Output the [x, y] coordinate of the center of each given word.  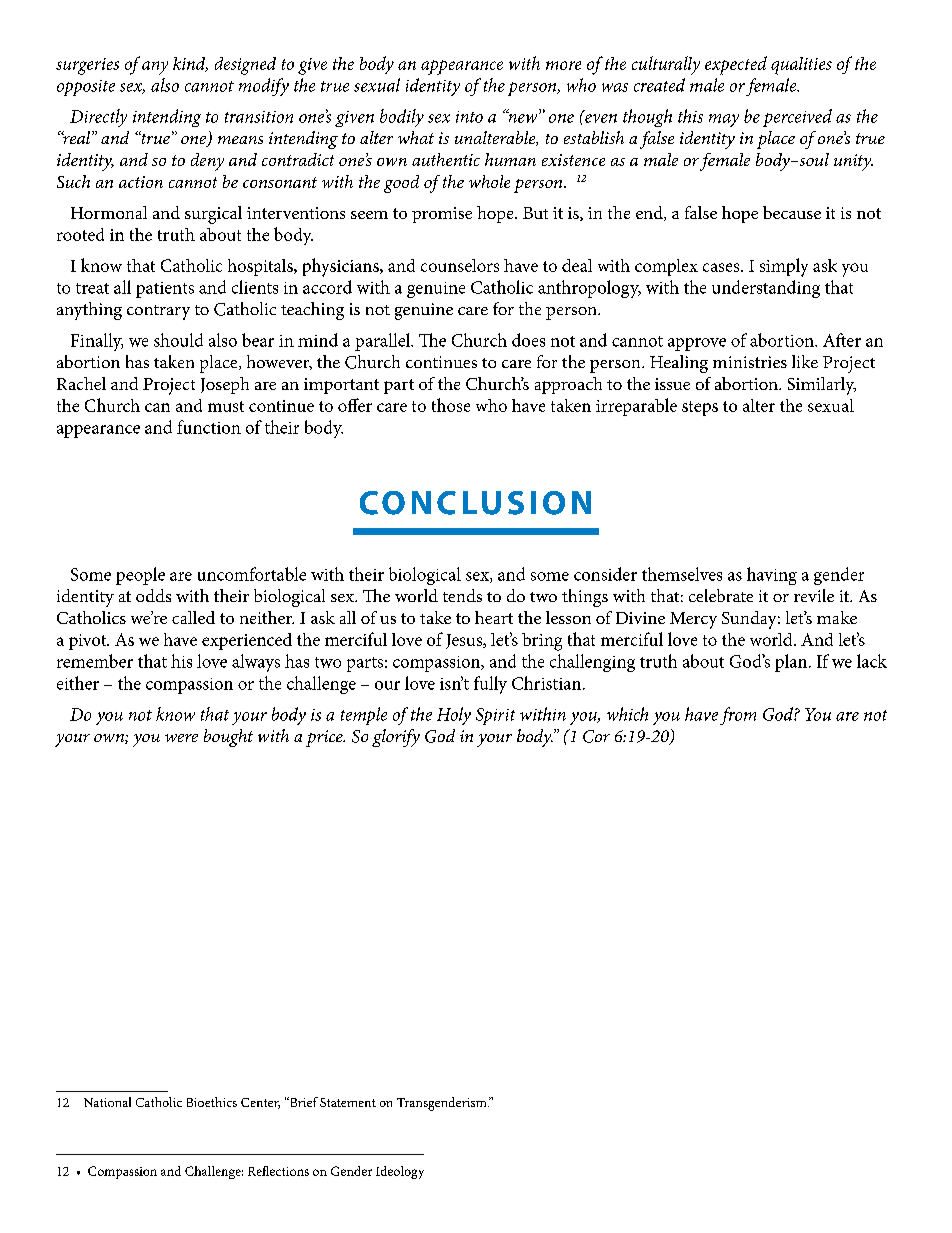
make [837, 617]
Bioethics [212, 1102]
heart [494, 617]
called [193, 617]
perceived [797, 118]
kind [190, 64]
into [469, 117]
